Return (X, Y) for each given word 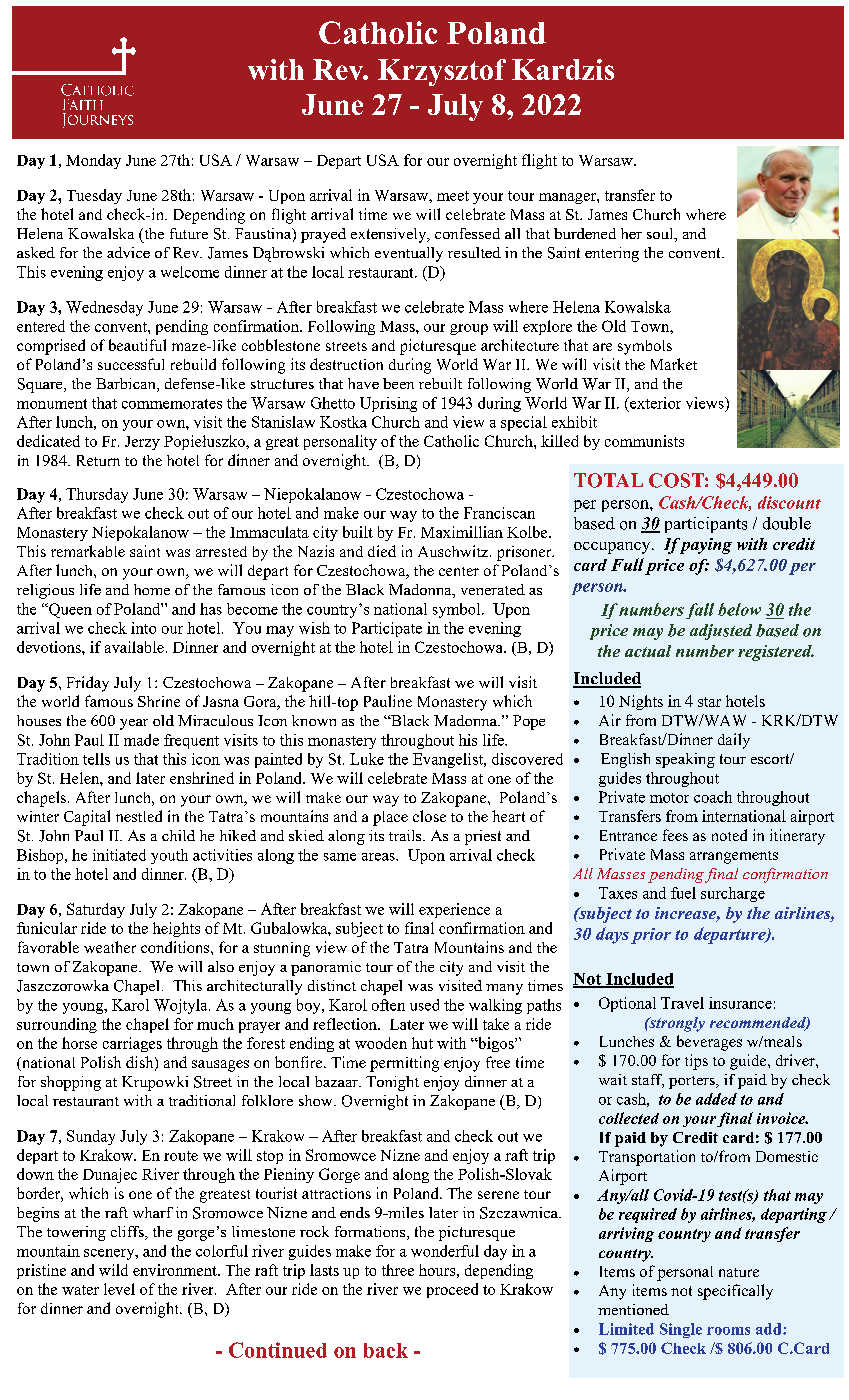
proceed (452, 1290)
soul (661, 235)
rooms (728, 1331)
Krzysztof (442, 72)
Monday (93, 161)
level (119, 1289)
